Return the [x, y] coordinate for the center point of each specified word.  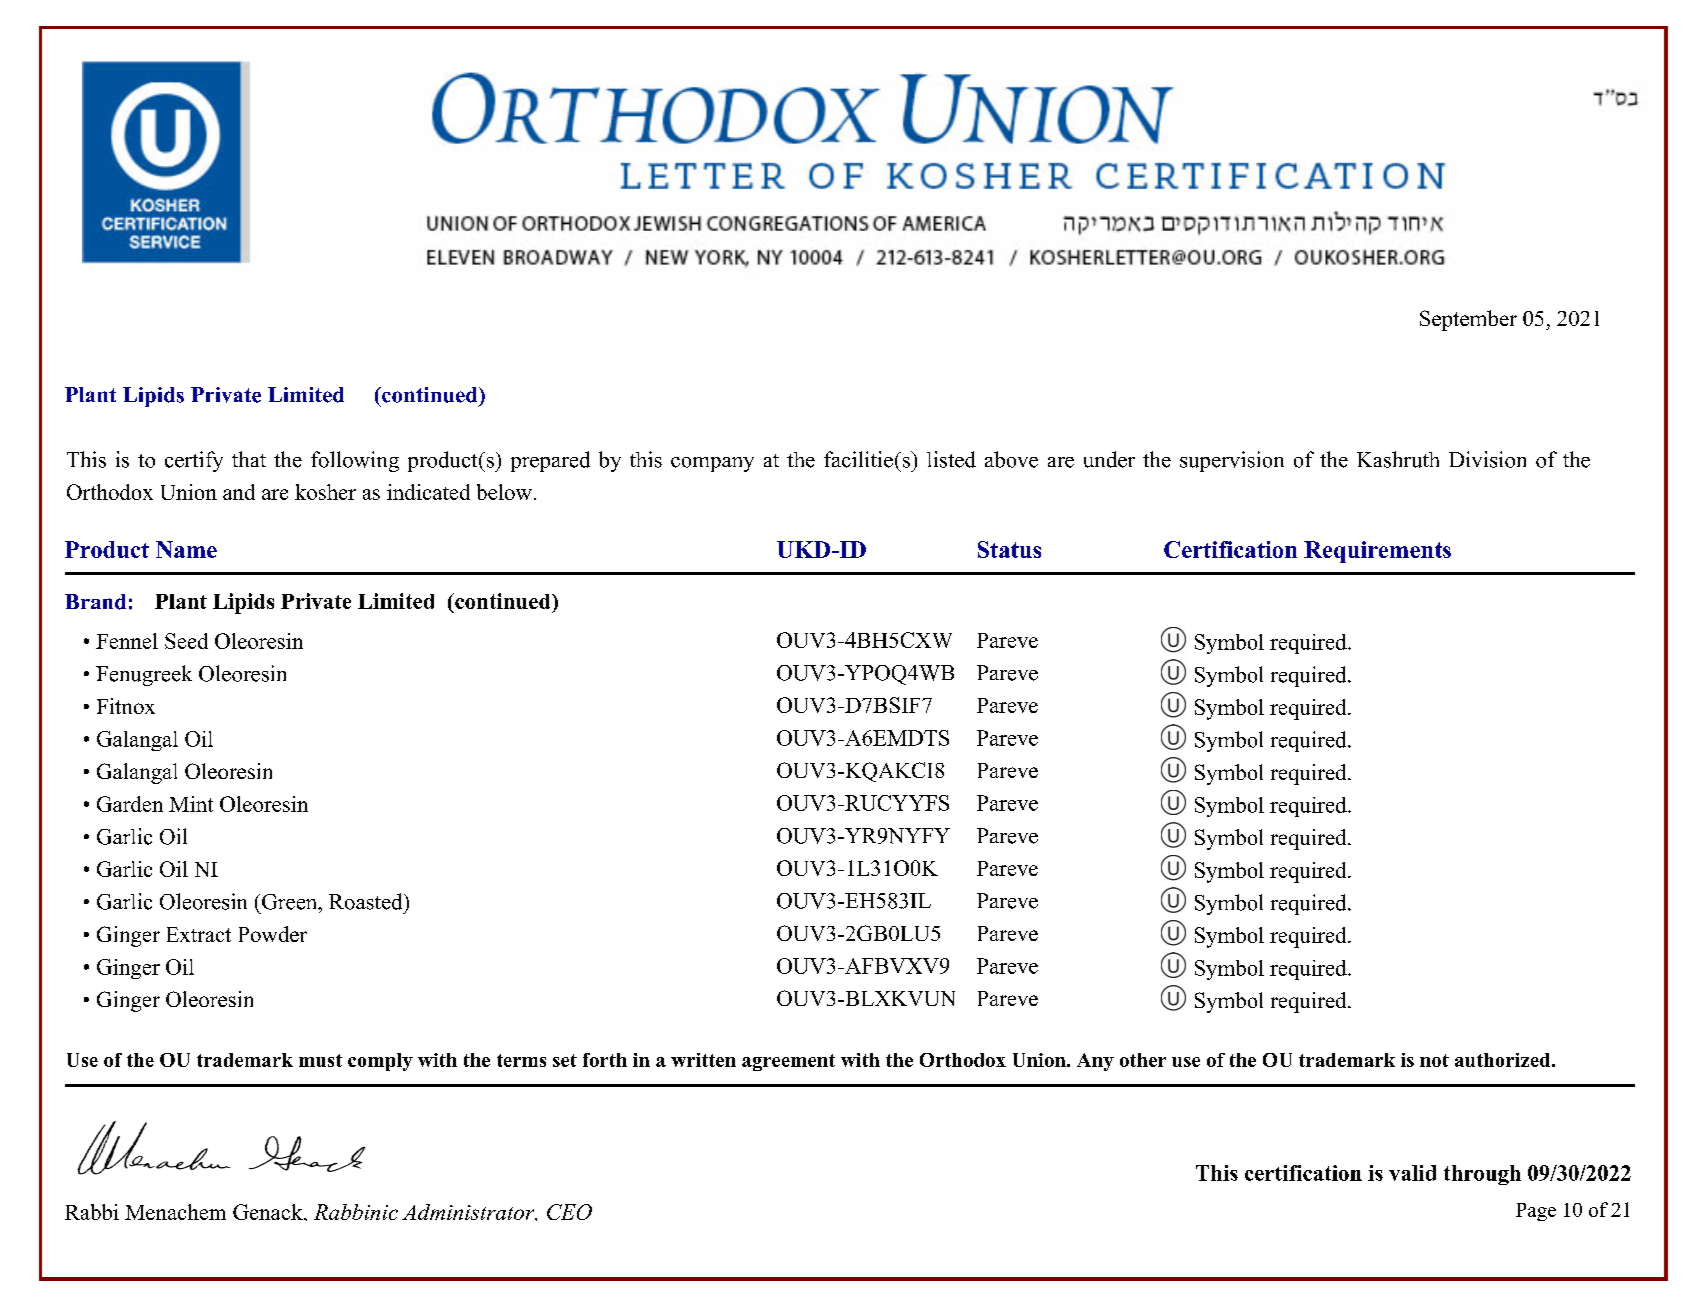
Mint [191, 804]
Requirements [1377, 552]
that [249, 459]
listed [951, 459]
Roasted [367, 901]
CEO [569, 1212]
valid [1412, 1173]
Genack [269, 1212]
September [1468, 320]
